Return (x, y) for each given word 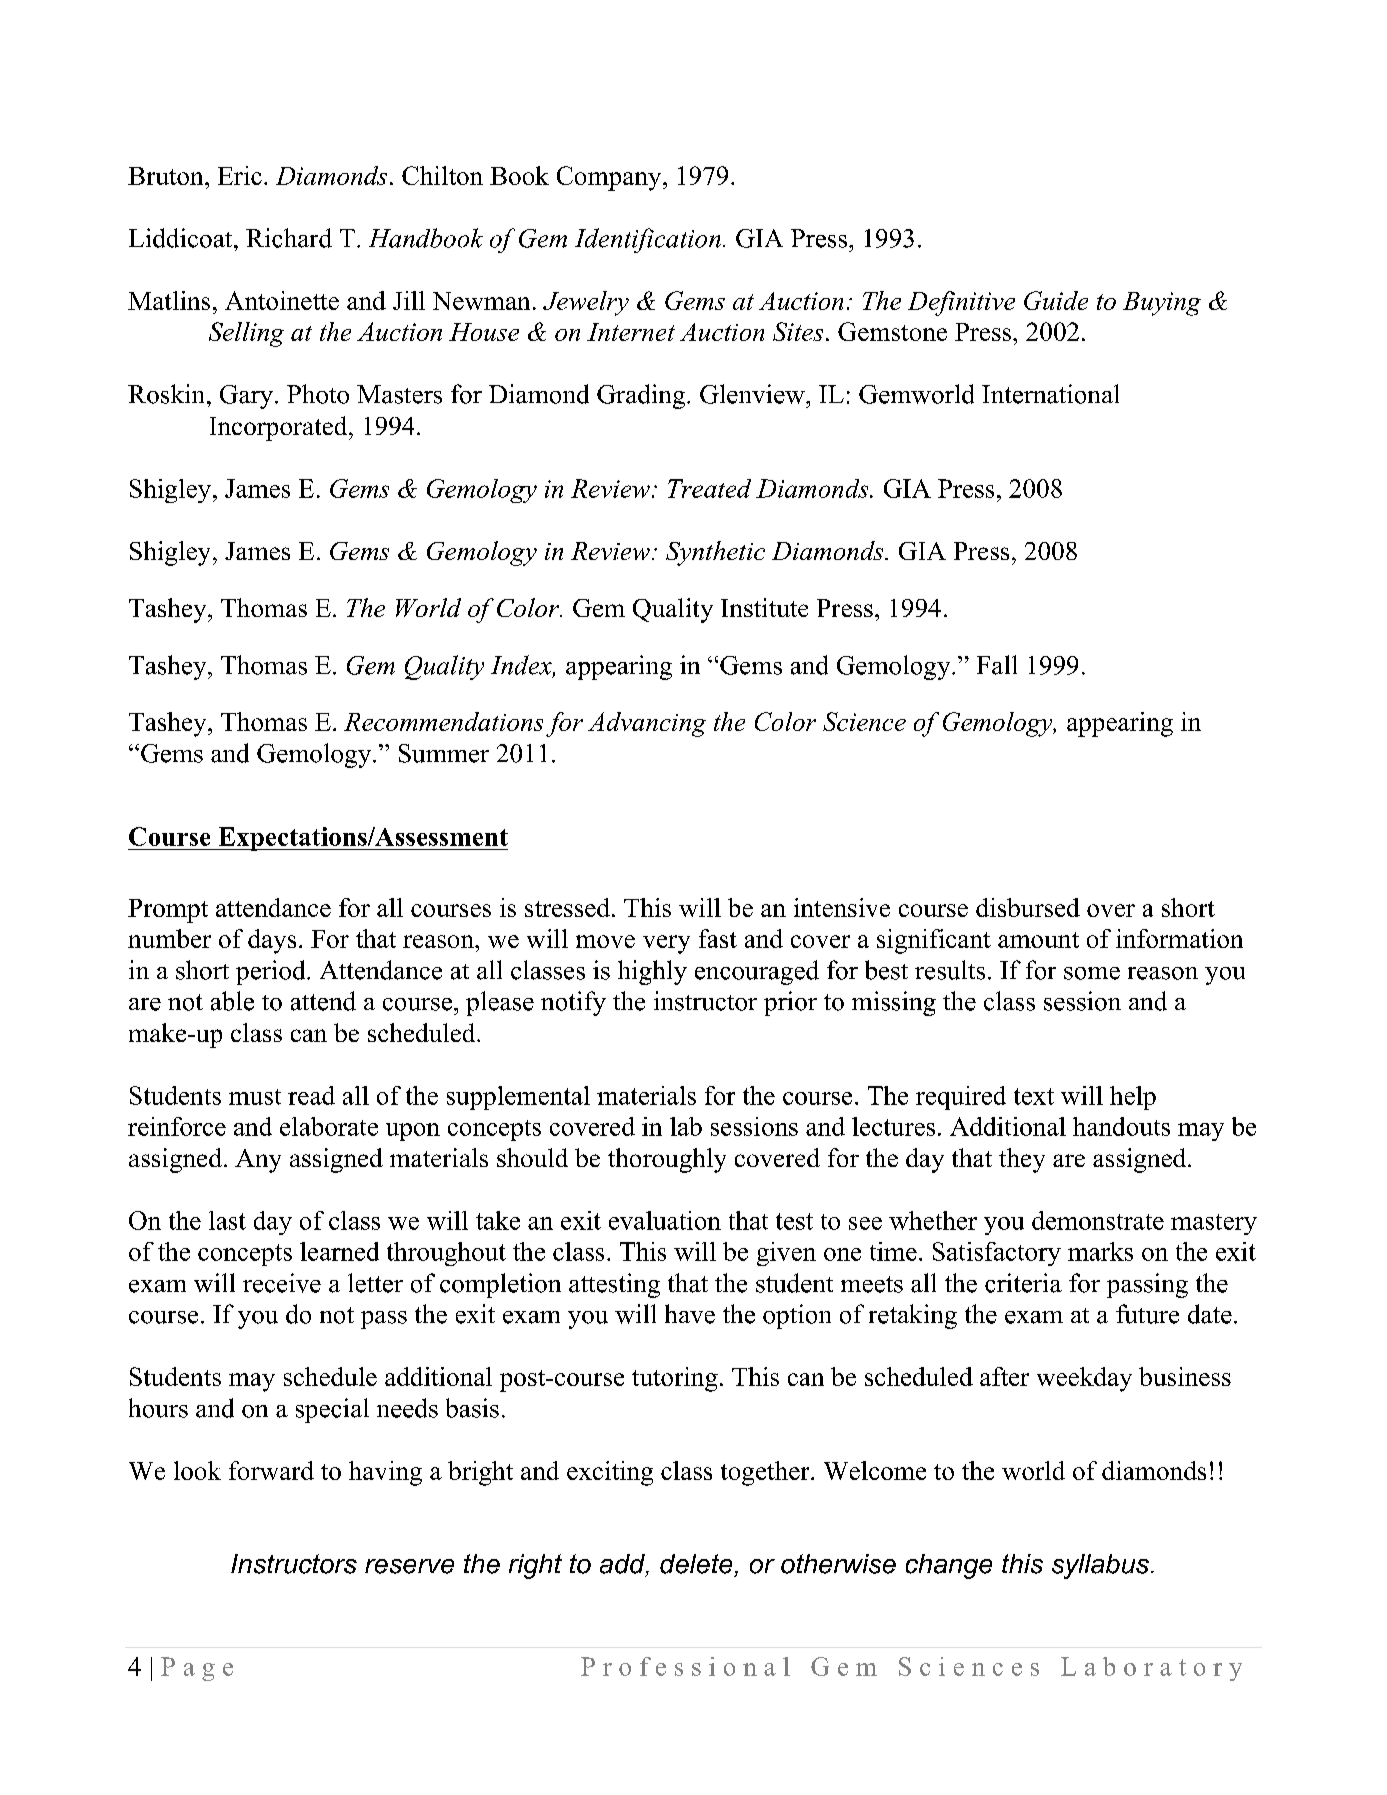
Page (197, 1669)
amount (1038, 940)
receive (282, 1283)
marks (1100, 1251)
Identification (648, 240)
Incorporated (280, 428)
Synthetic (715, 553)
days (272, 941)
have (690, 1314)
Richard (289, 238)
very (666, 944)
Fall (997, 665)
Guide (1056, 300)
